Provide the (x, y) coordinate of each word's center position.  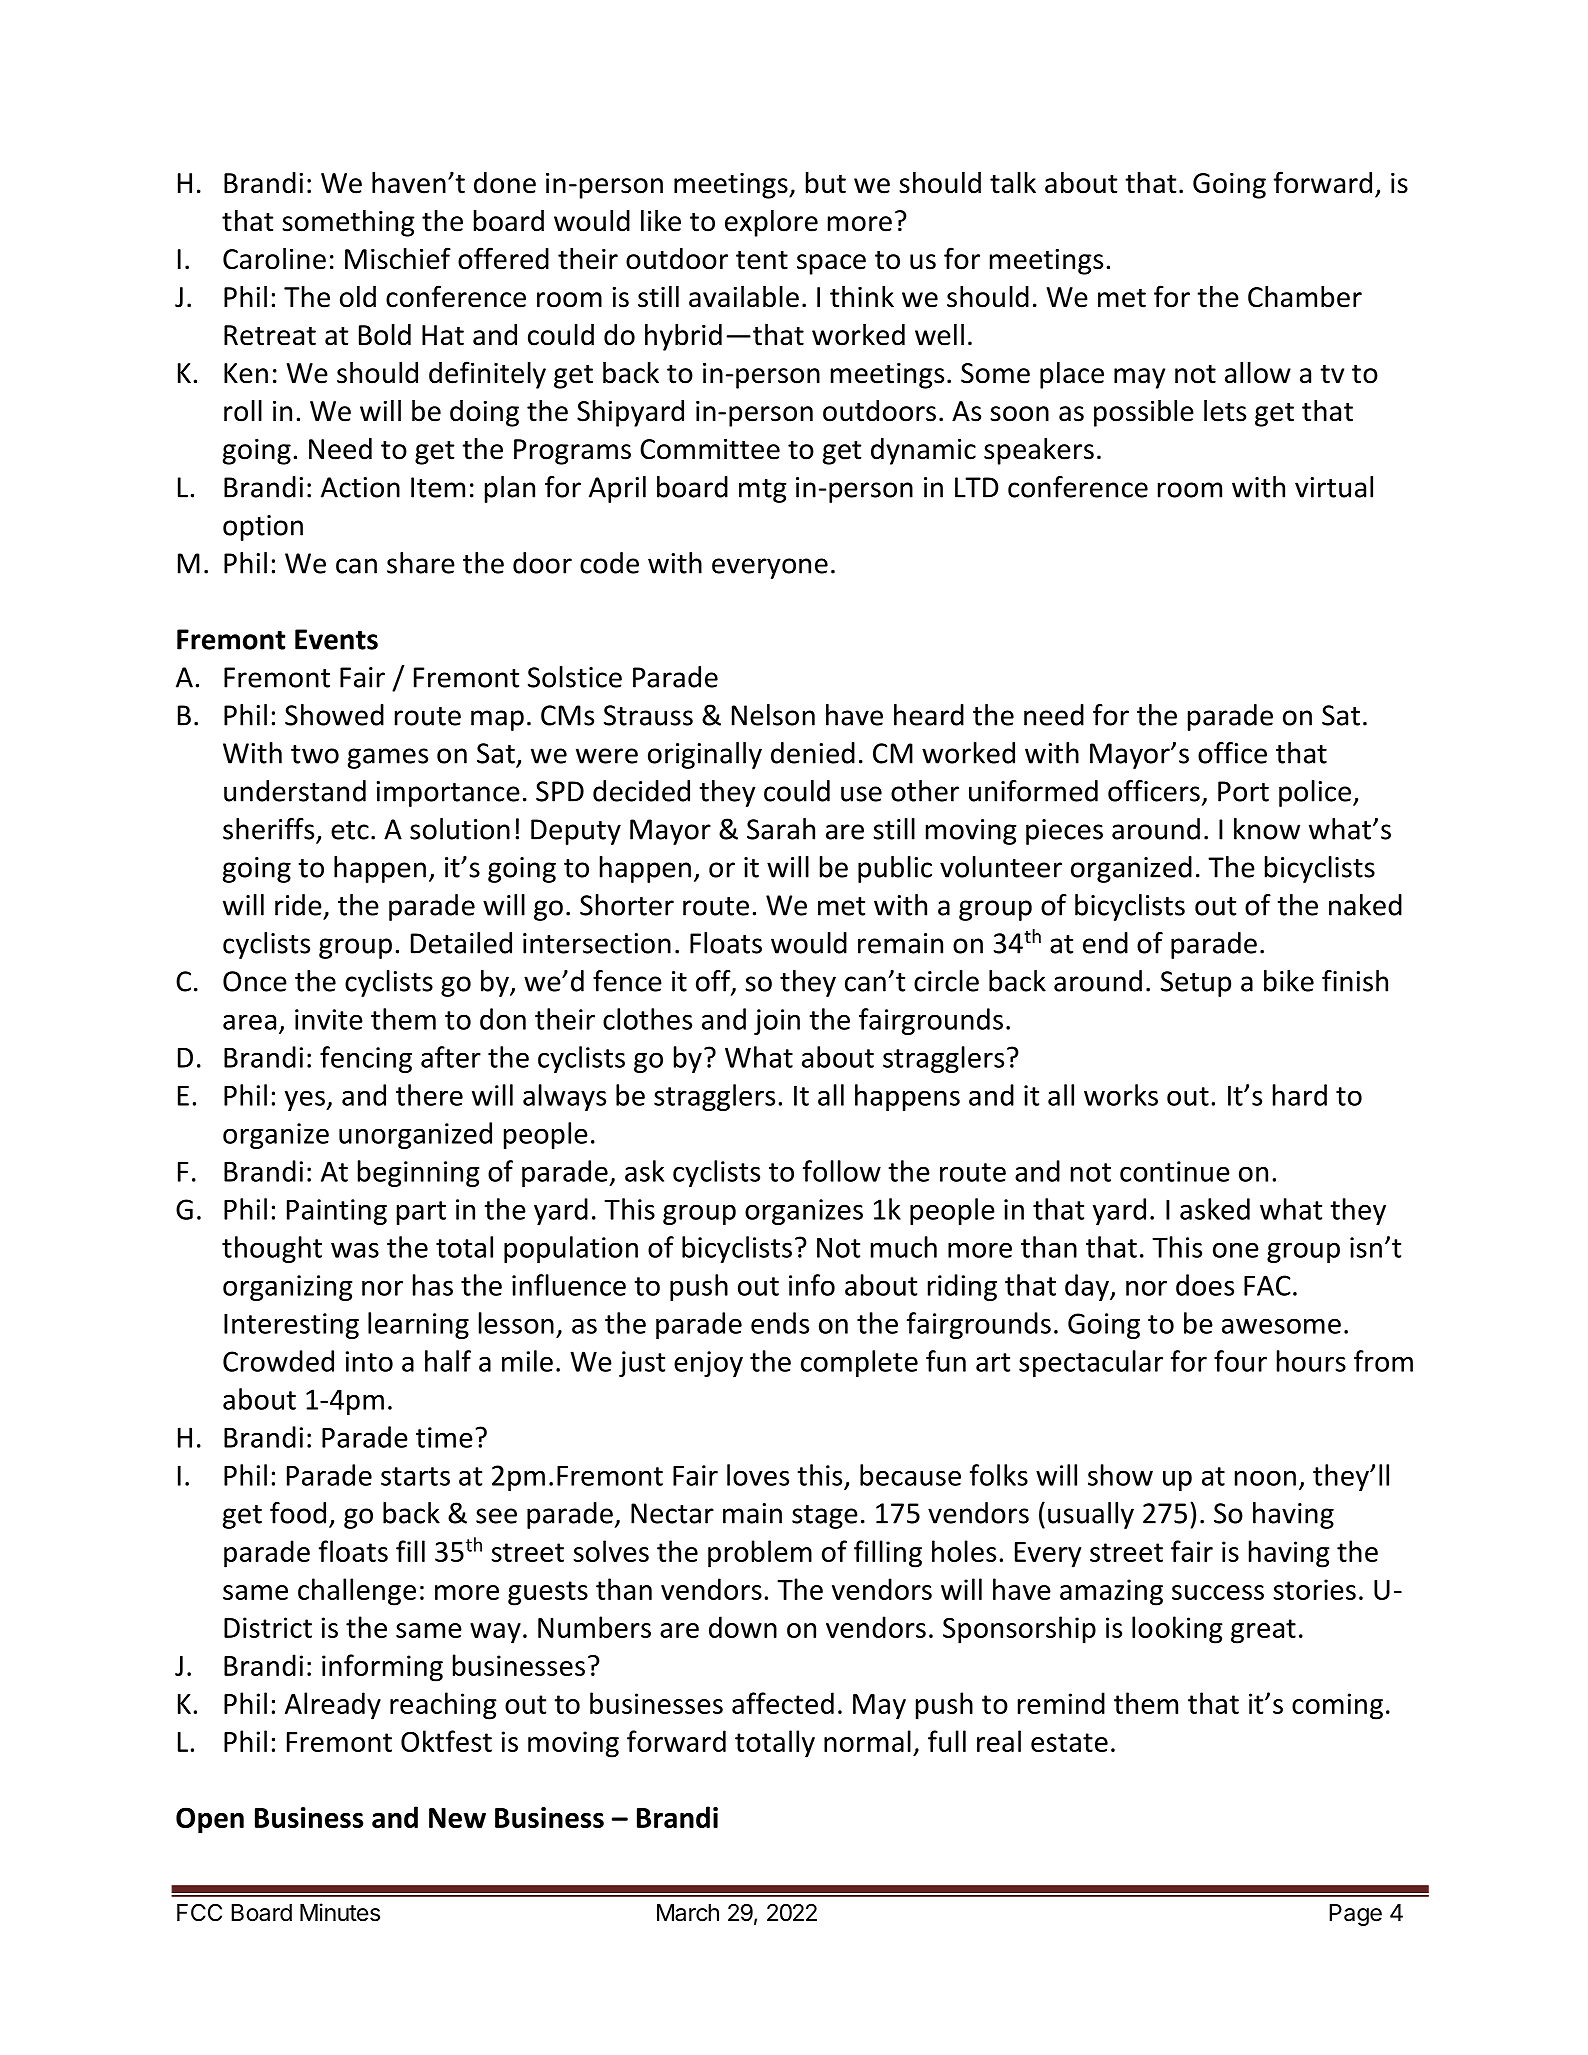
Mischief (398, 258)
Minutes (340, 1912)
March (688, 1913)
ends (780, 1323)
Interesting (291, 1326)
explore (771, 223)
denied (813, 753)
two (315, 754)
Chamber (1305, 297)
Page (1355, 1915)
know (1267, 829)
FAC (1267, 1285)
